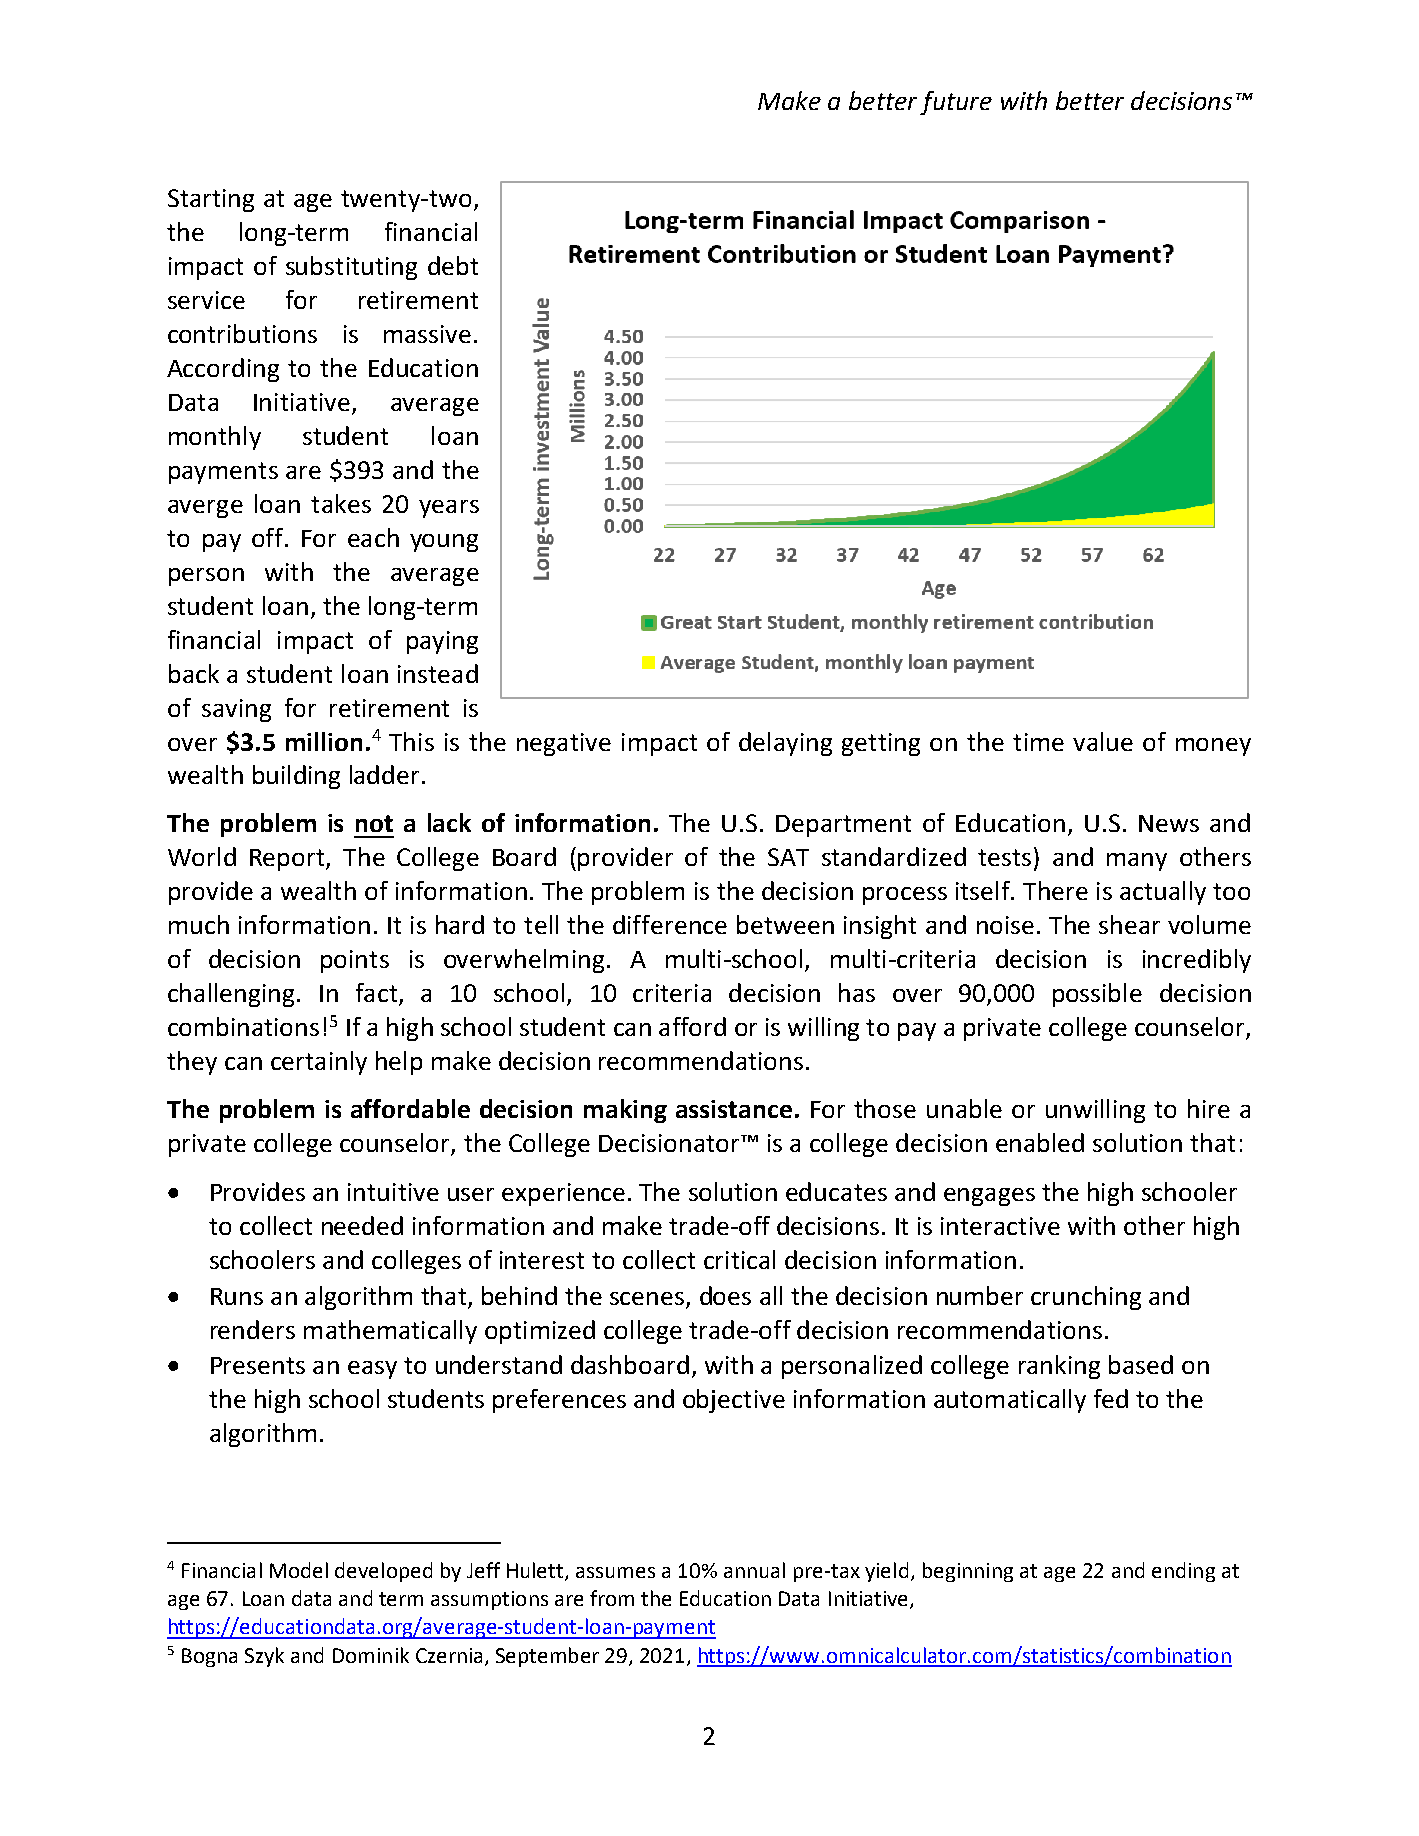 This image has height=1836, width=1419. What do you see at coordinates (299, 1570) in the image?
I see `Model` at bounding box center [299, 1570].
